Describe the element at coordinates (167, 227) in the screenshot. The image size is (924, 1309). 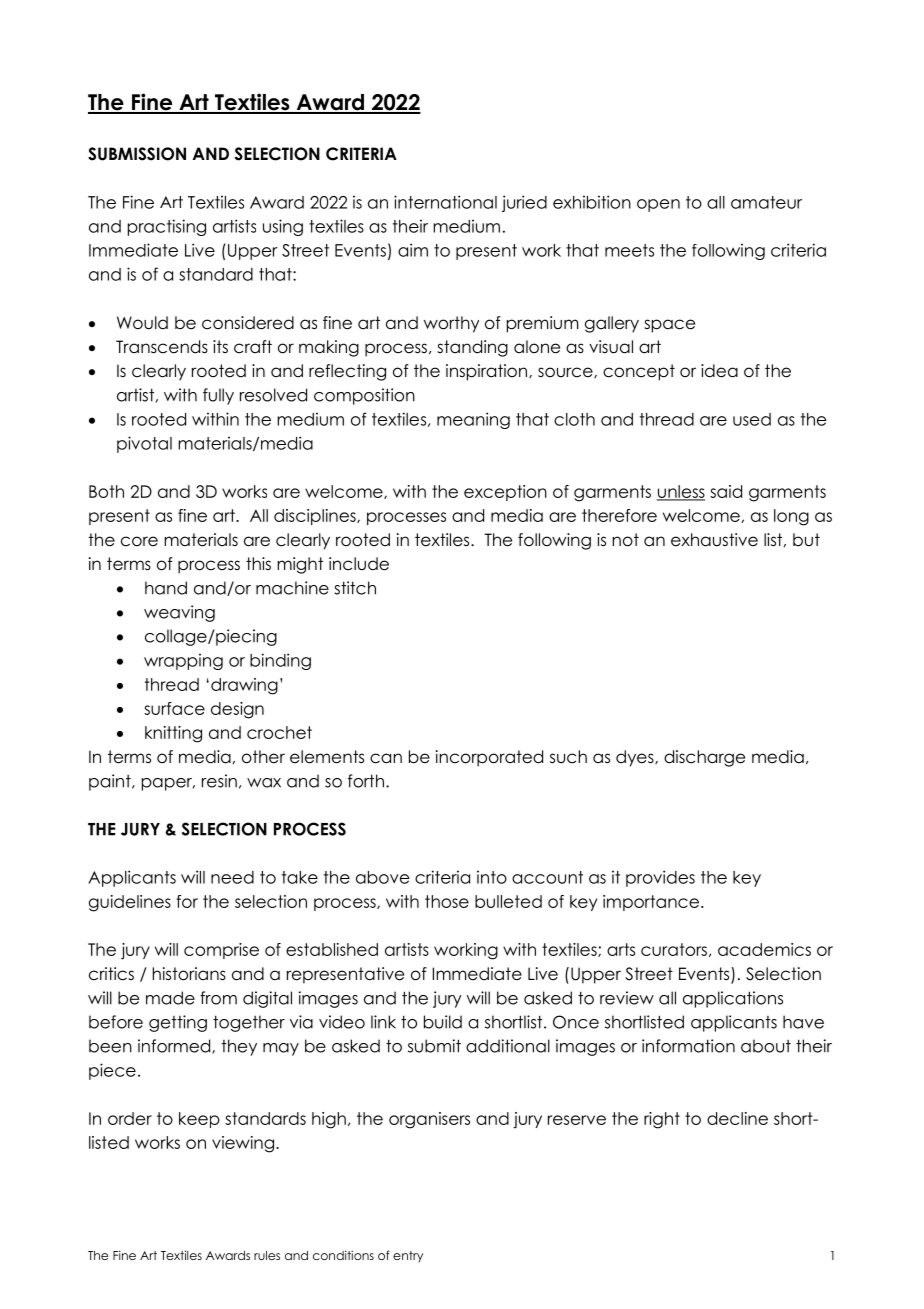
I see `practising` at that location.
